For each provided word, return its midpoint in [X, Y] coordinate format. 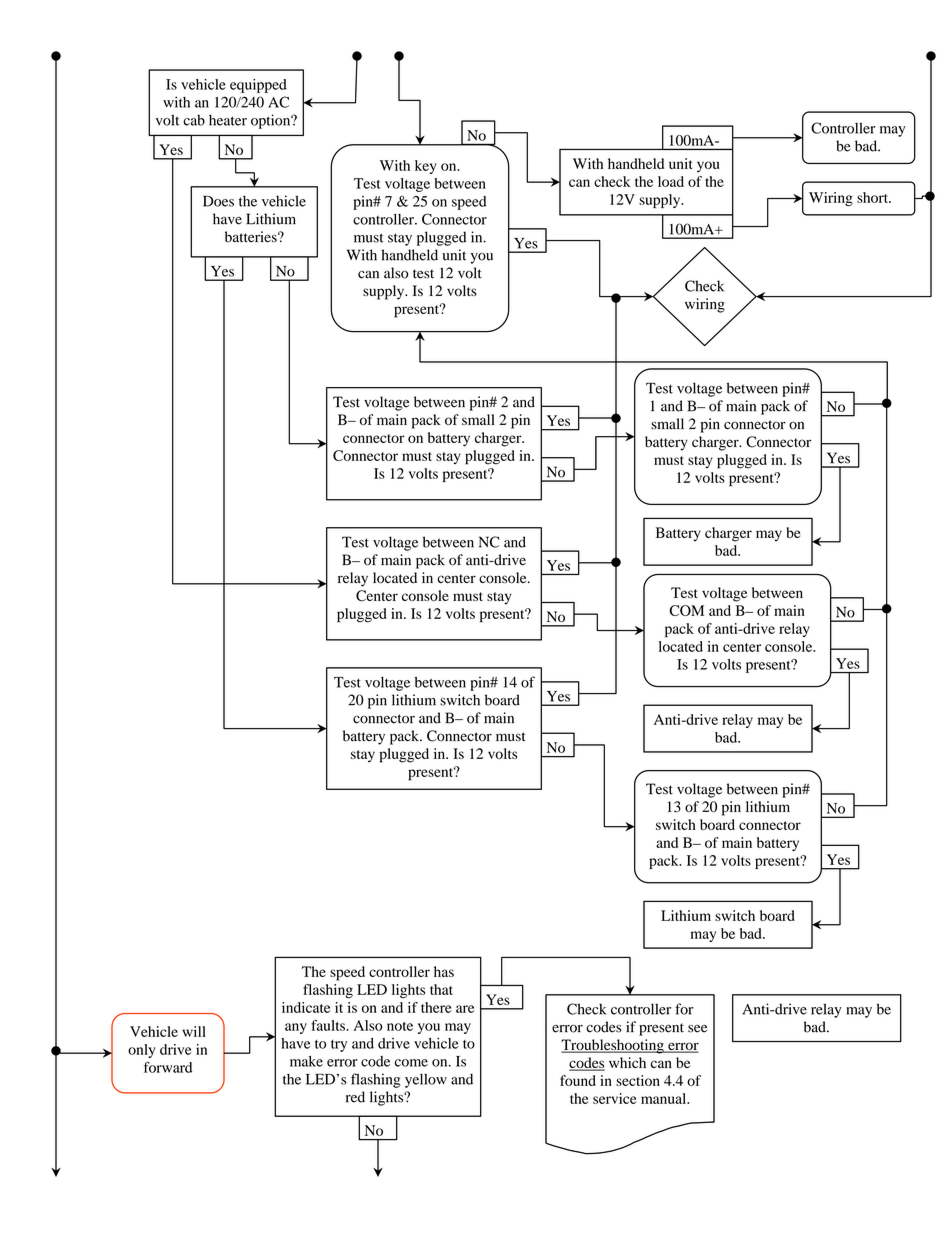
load [671, 181]
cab [194, 120]
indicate [306, 1007]
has [444, 971]
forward [168, 1067]
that [441, 989]
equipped [258, 86]
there [436, 1007]
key [426, 167]
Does [218, 201]
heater [228, 120]
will [194, 1031]
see [697, 1028]
